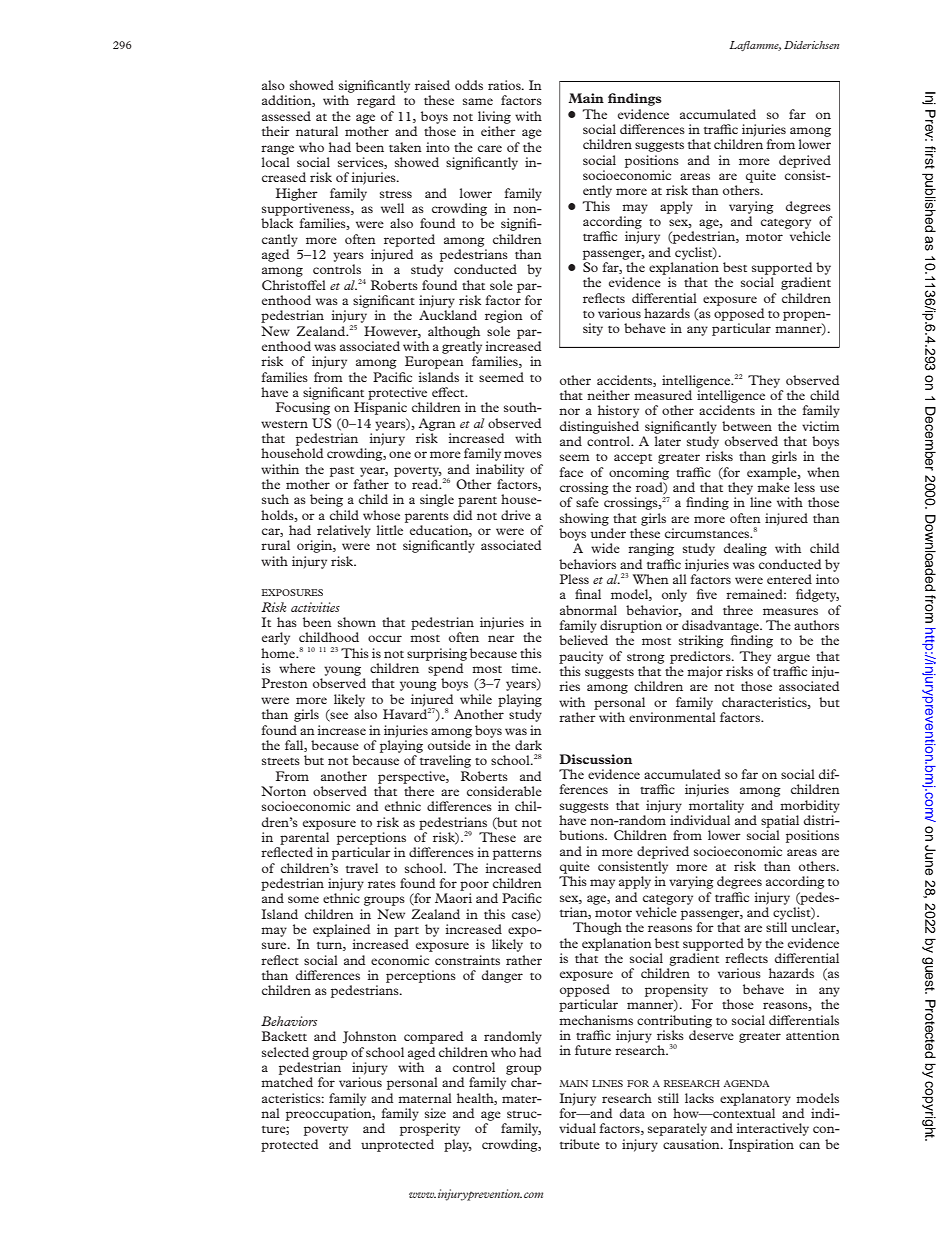 Image resolution: width=952 pixels, height=1233 pixels. What do you see at coordinates (632, 1113) in the document?
I see `data` at bounding box center [632, 1113].
